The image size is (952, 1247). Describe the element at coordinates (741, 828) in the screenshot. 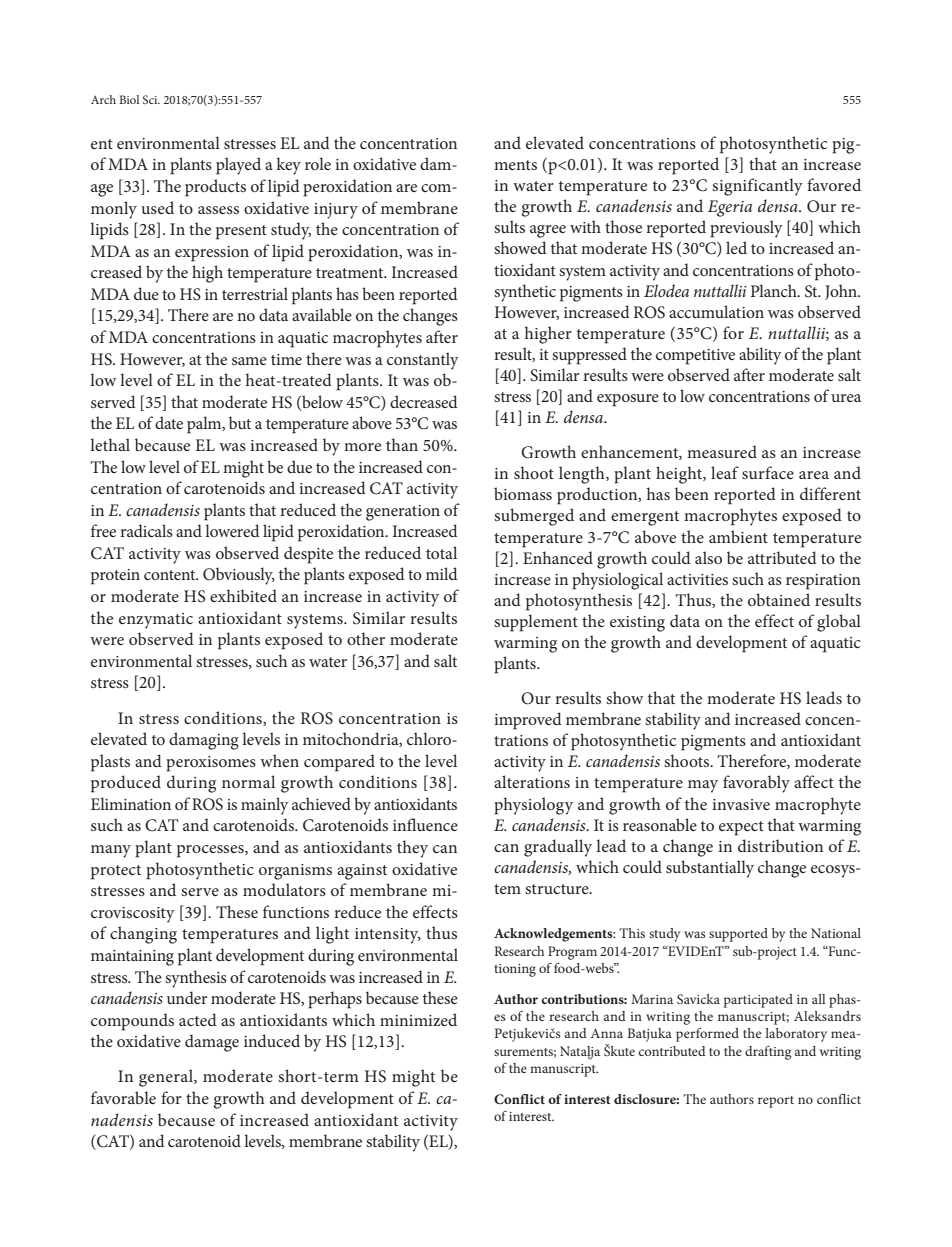

I see `expect` at that location.
